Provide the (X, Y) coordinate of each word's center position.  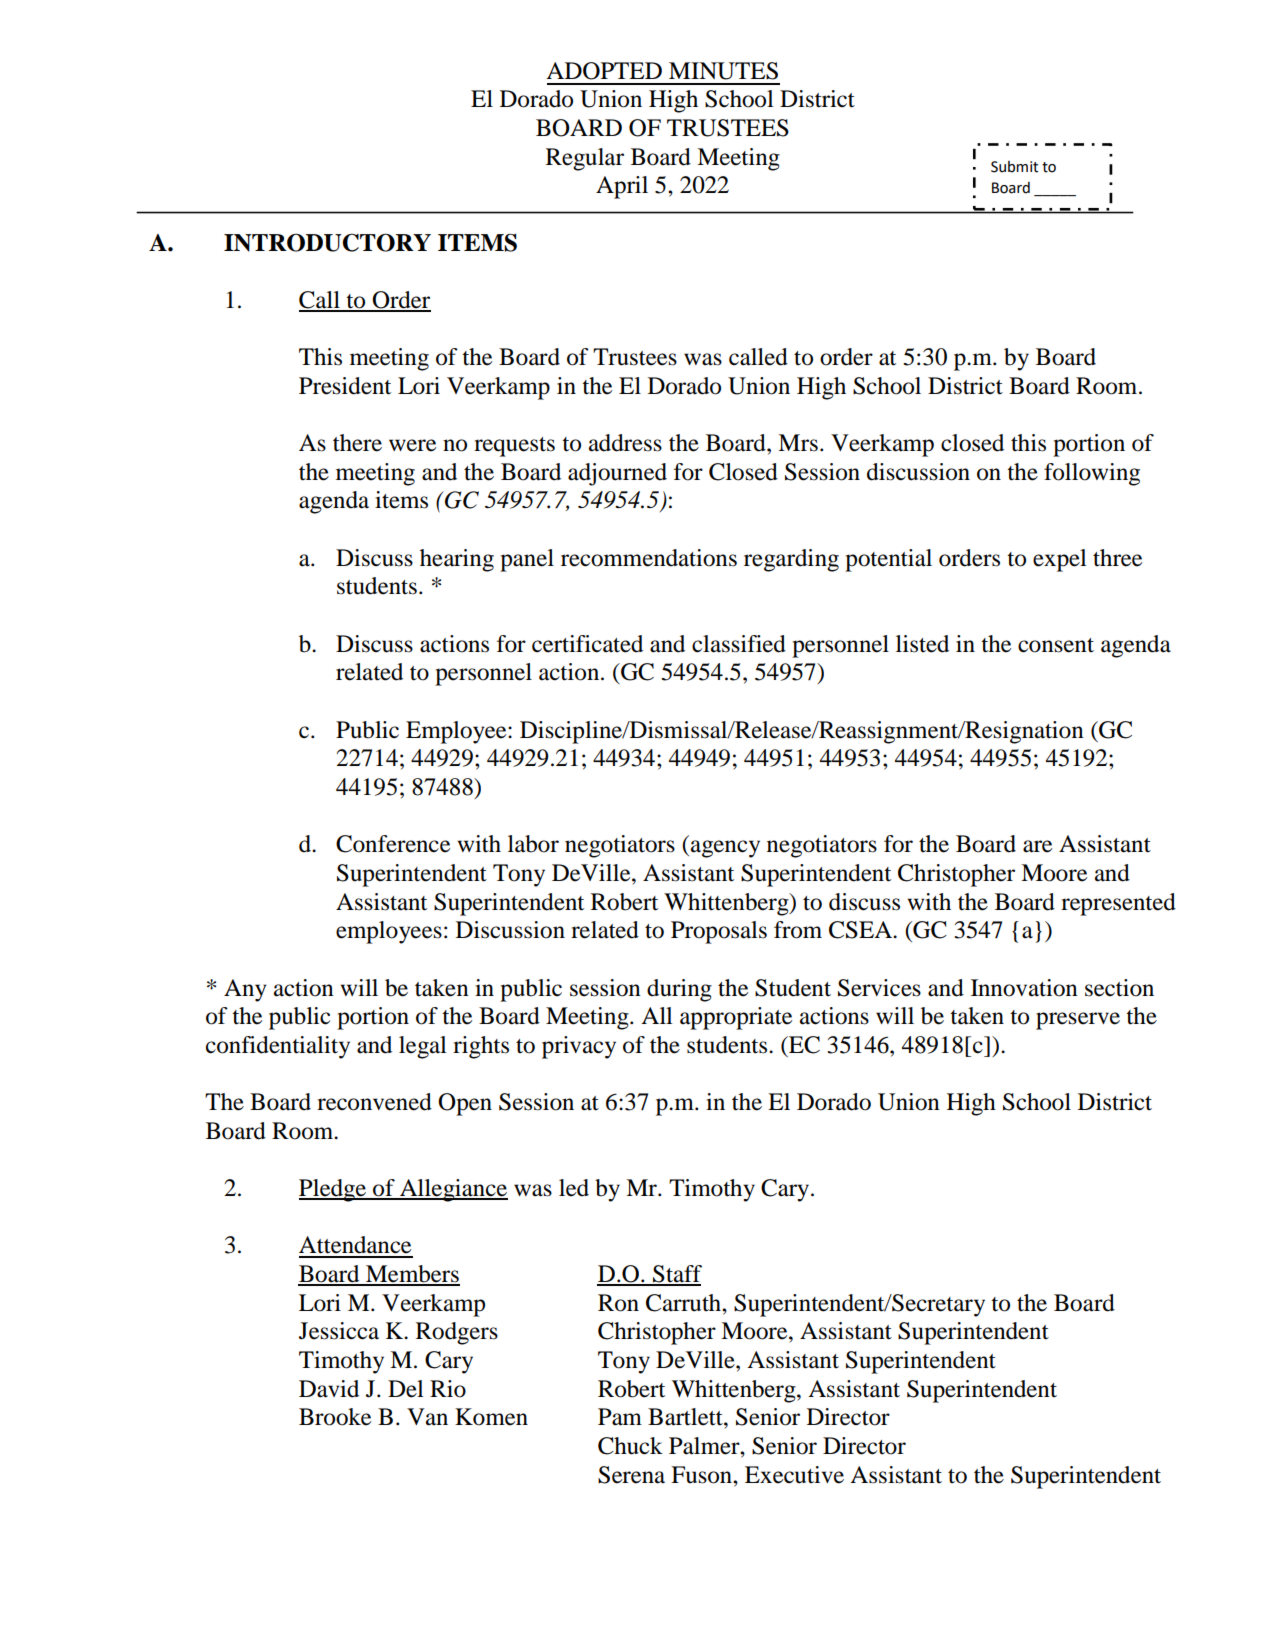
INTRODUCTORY (327, 242)
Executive (794, 1475)
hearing (457, 560)
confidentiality (278, 1047)
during (679, 990)
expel (1060, 560)
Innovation (1024, 988)
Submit (1014, 167)
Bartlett (686, 1417)
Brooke (335, 1417)
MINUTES (723, 71)
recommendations (649, 558)
